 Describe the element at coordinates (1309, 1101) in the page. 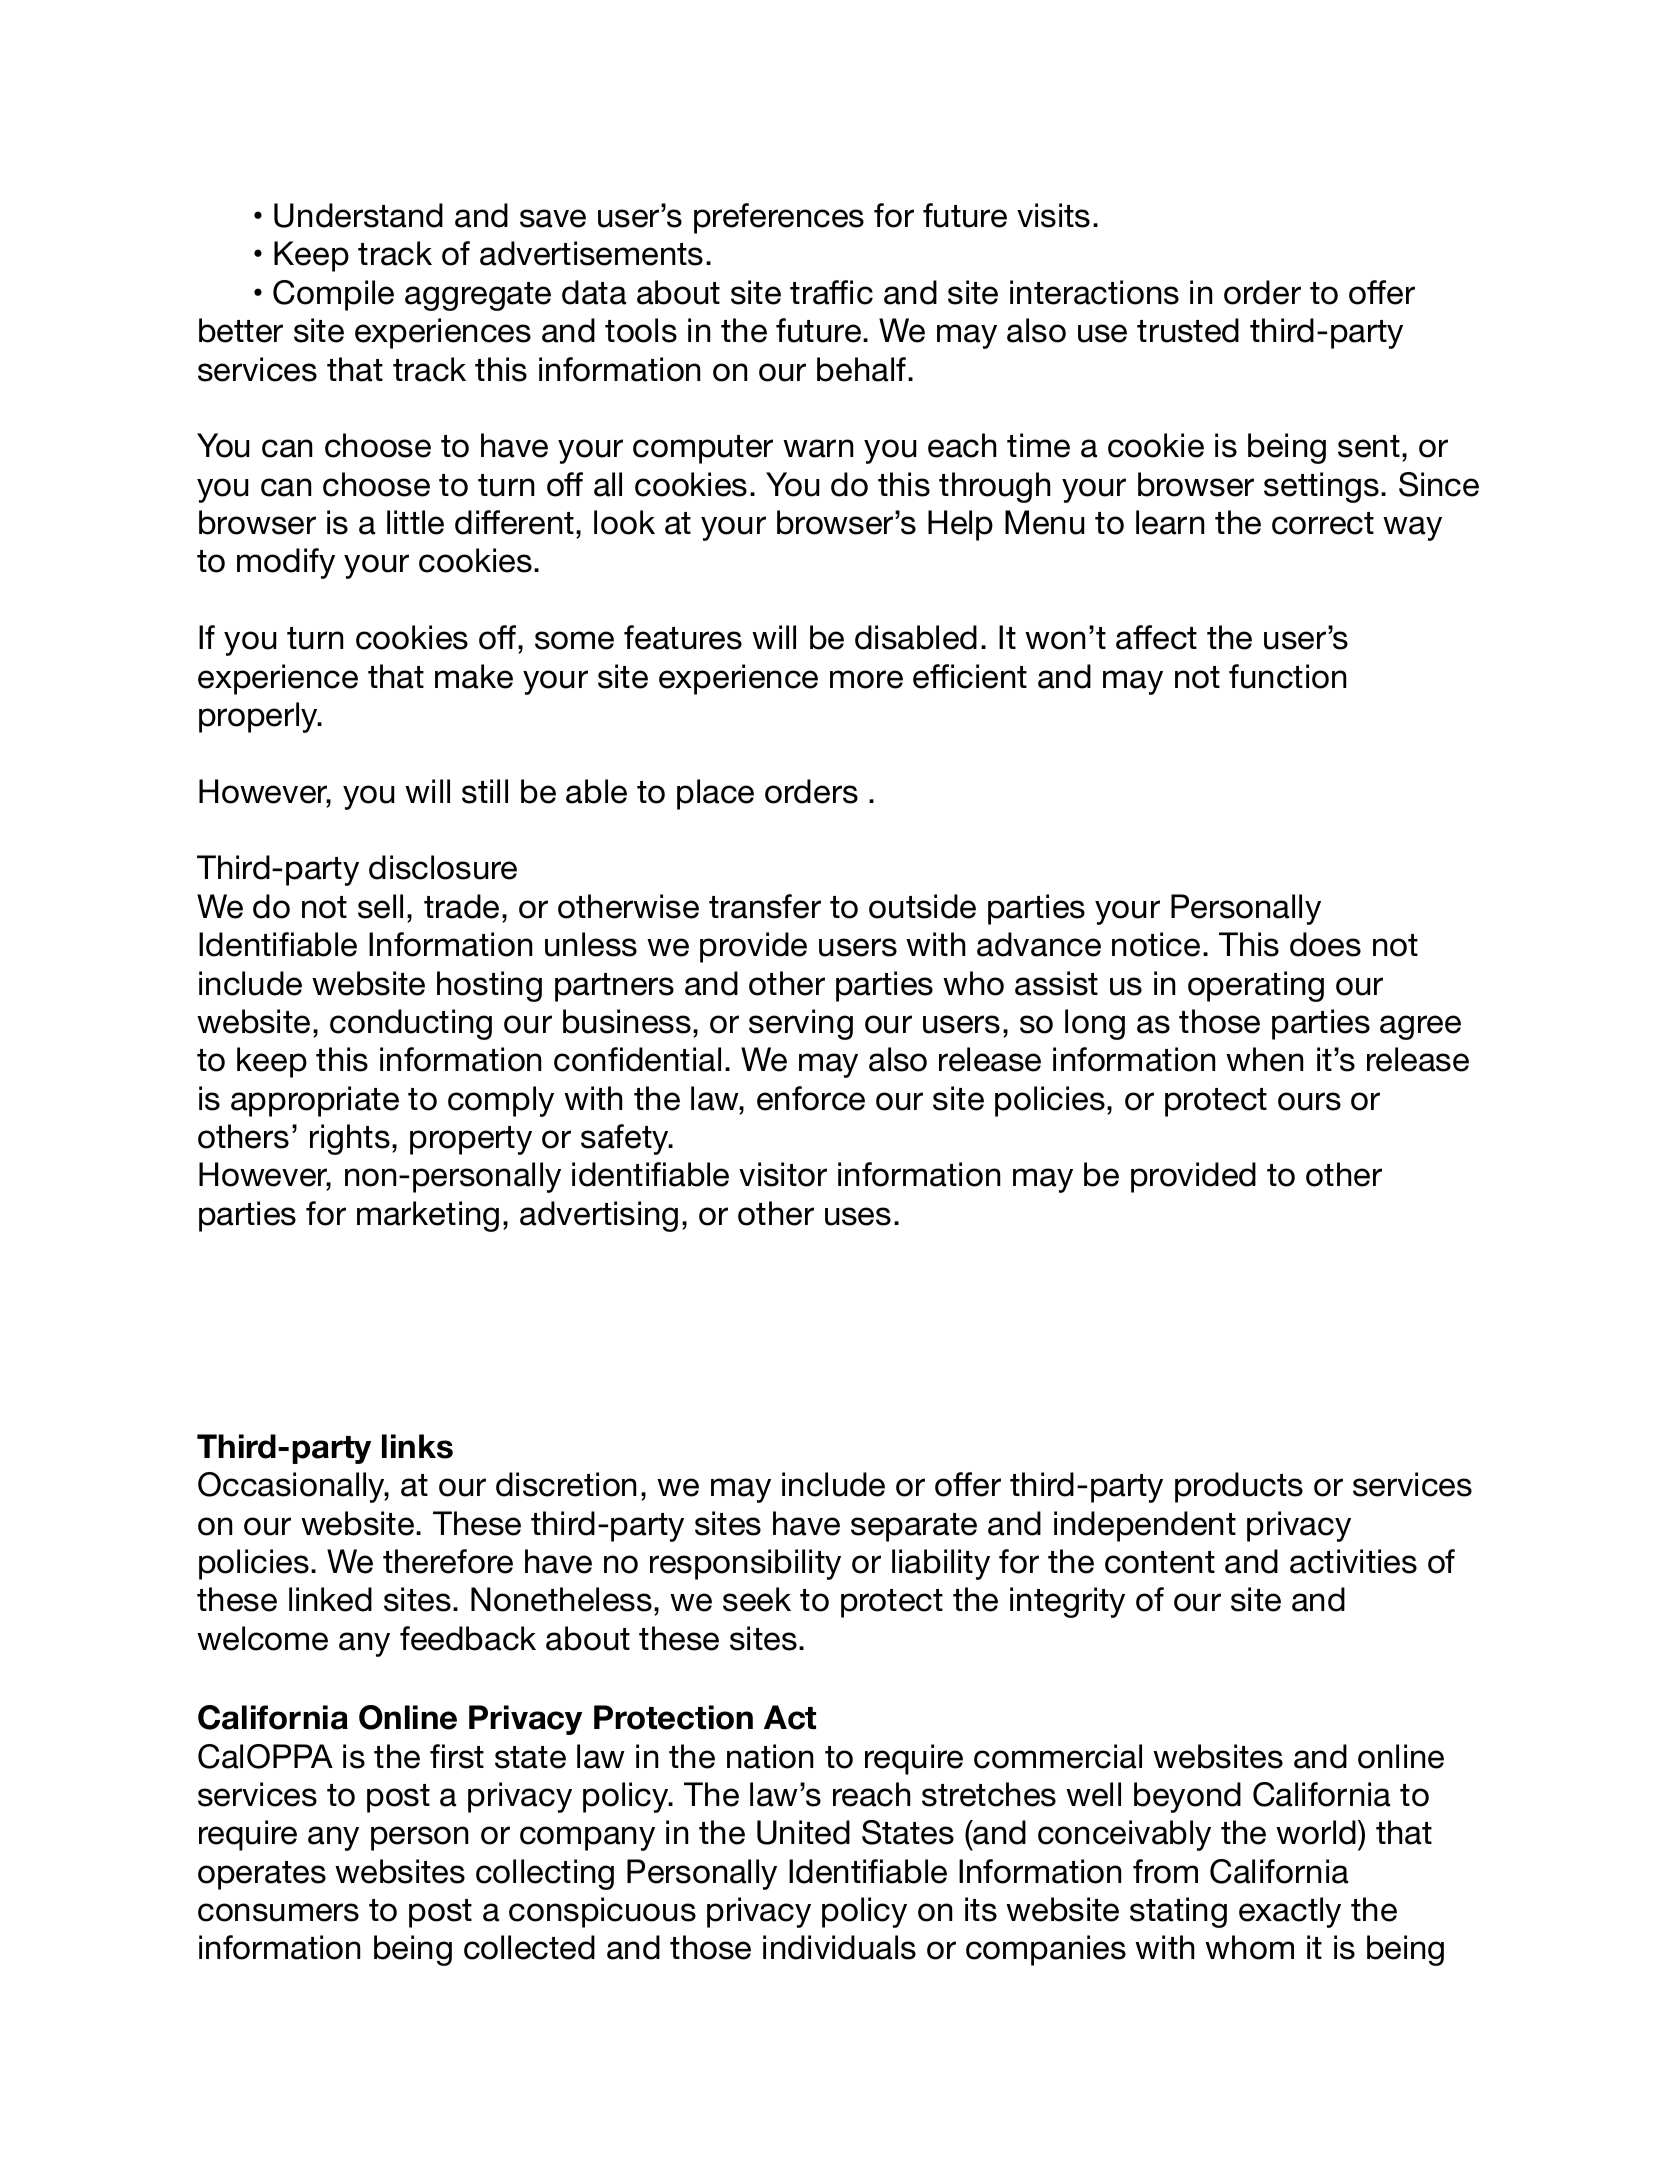

I see `ours` at that location.
